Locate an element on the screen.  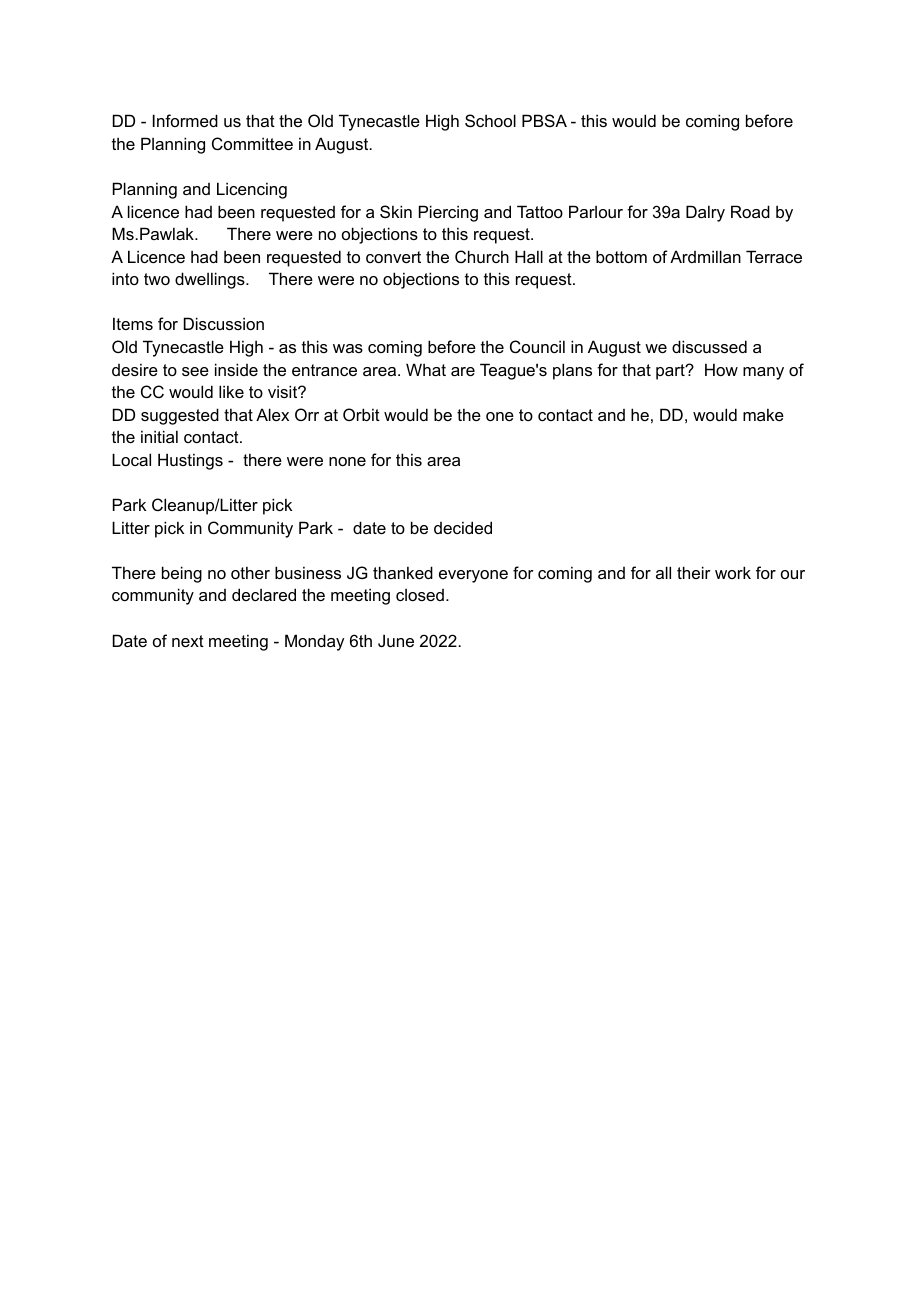
How is located at coordinates (721, 369).
